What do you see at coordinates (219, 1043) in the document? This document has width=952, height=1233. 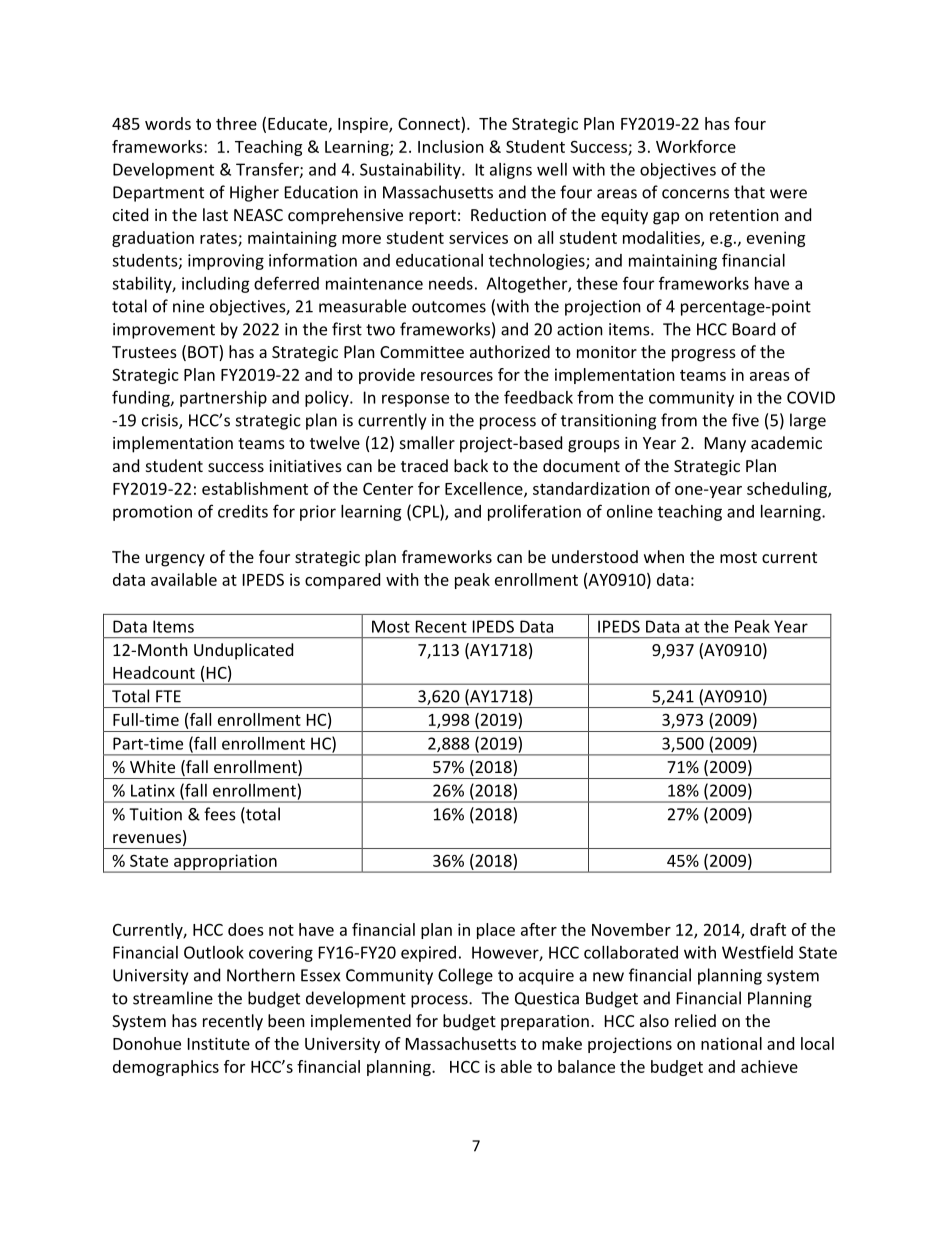 I see `Institute` at bounding box center [219, 1043].
